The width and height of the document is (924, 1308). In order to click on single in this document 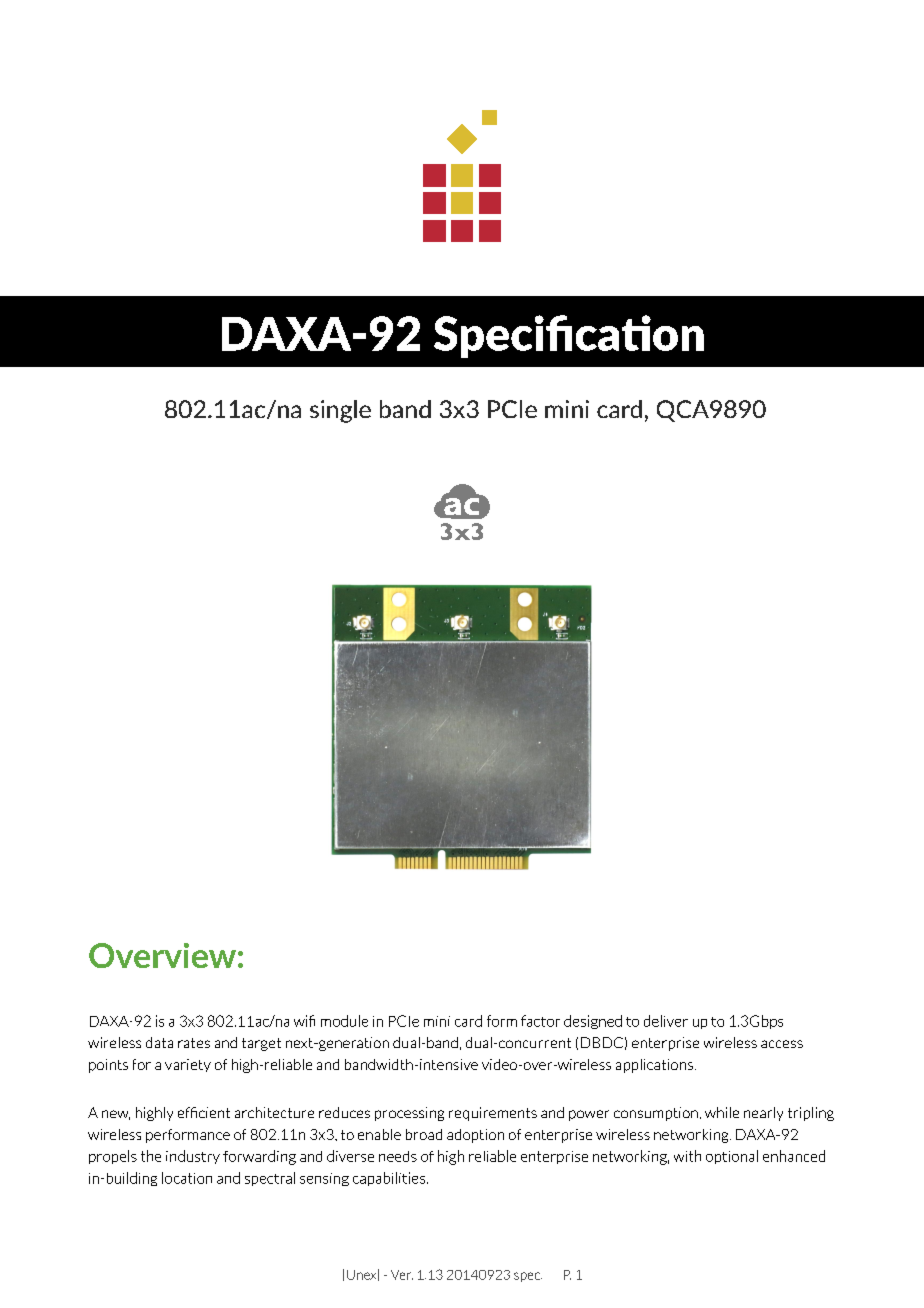, I will do `click(340, 411)`.
